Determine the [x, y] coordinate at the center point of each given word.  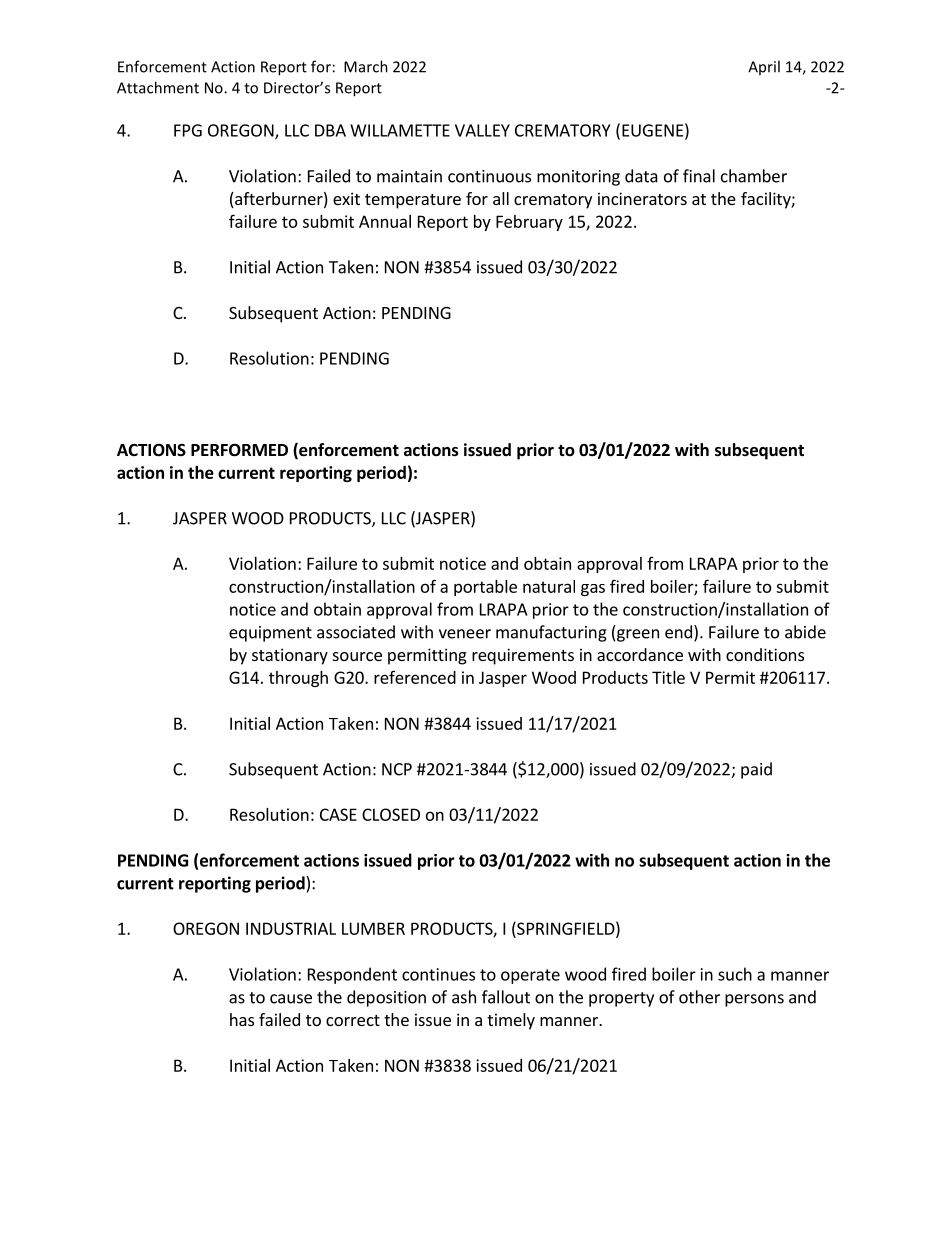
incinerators [642, 198]
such [735, 974]
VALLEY [482, 130]
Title [668, 677]
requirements [523, 656]
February [529, 223]
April [764, 67]
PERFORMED [239, 450]
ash [464, 997]
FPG [188, 130]
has [242, 1019]
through [298, 679]
